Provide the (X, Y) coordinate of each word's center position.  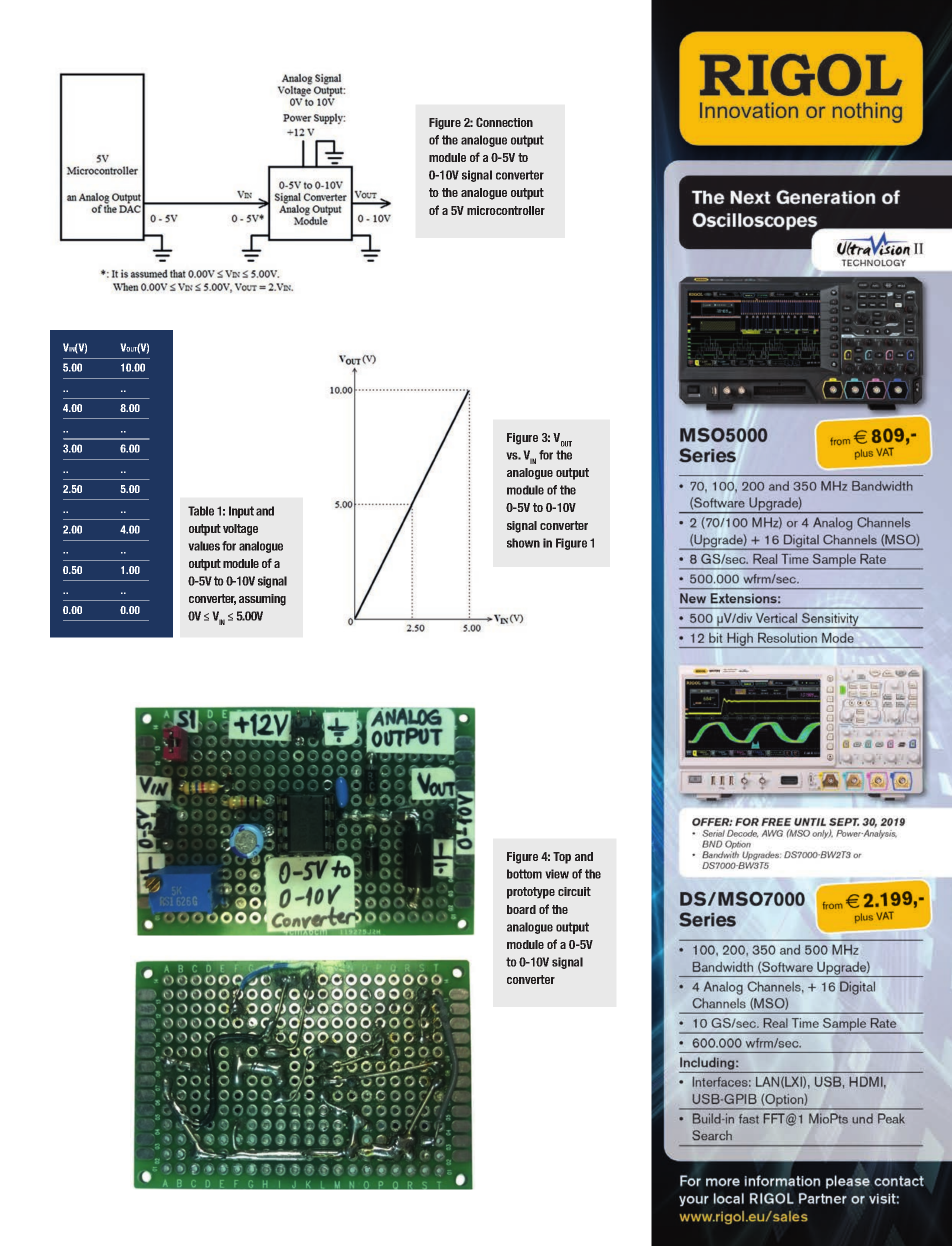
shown (523, 543)
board (521, 909)
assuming (262, 600)
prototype (531, 893)
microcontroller (506, 210)
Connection (504, 122)
